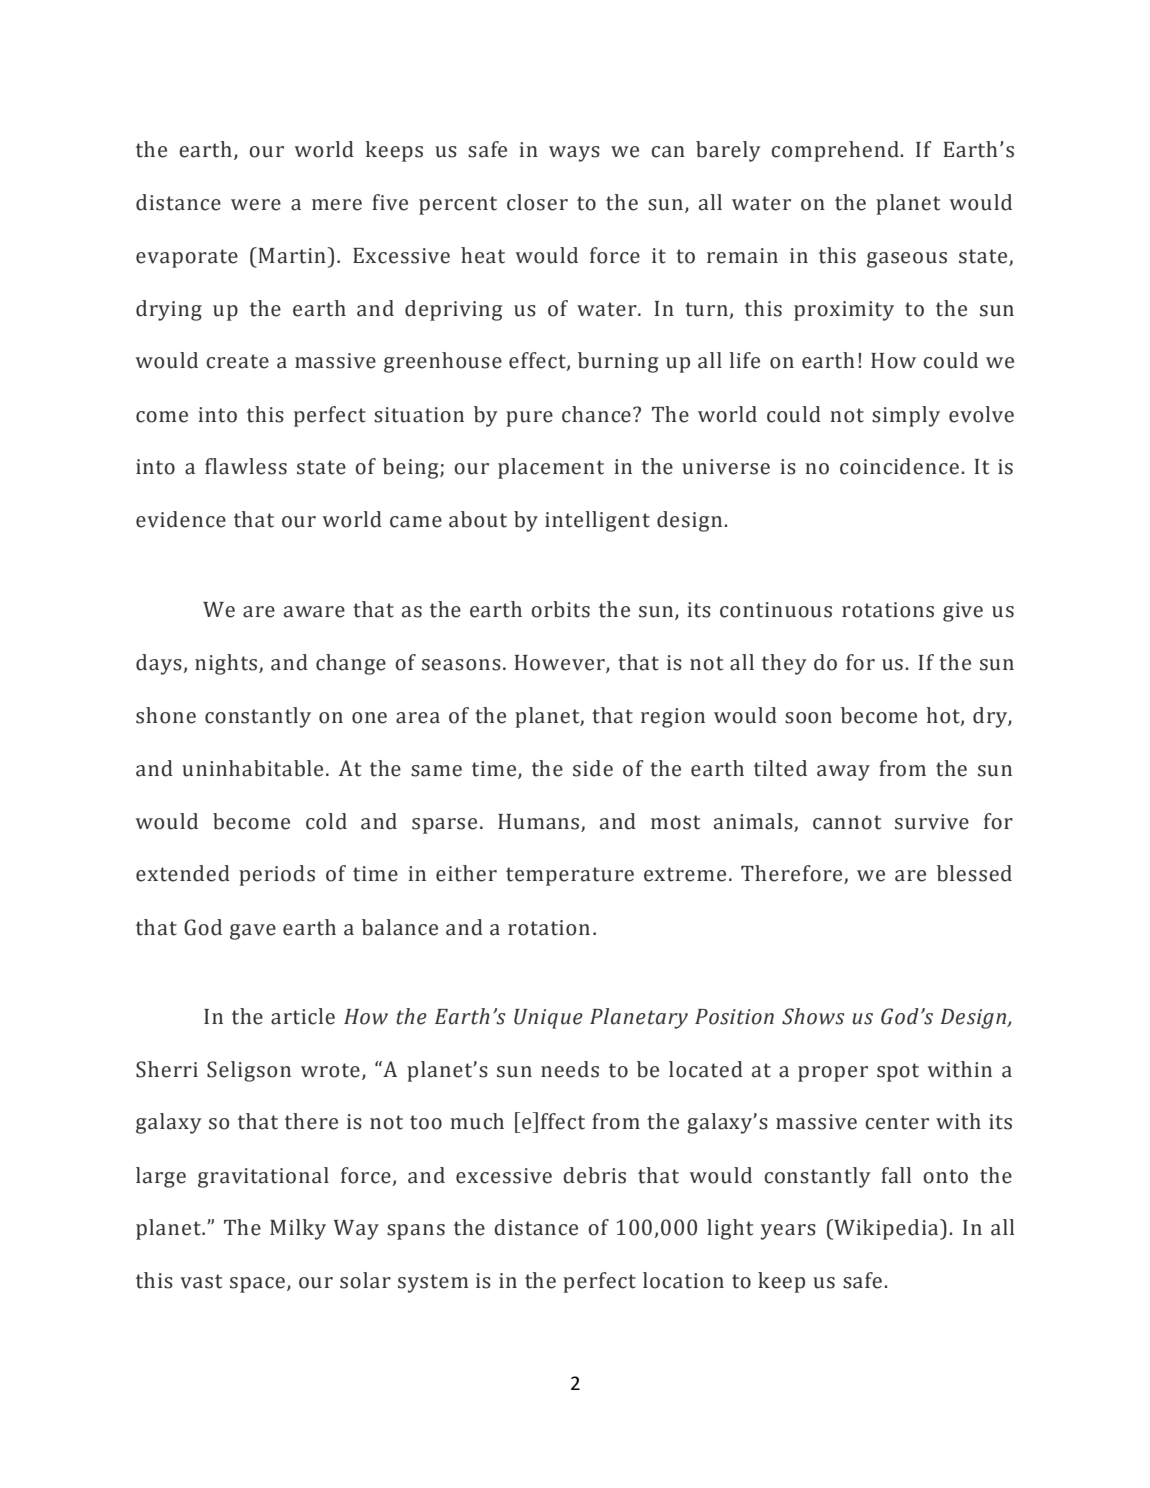 Image resolution: width=1150 pixels, height=1488 pixels. What do you see at coordinates (974, 873) in the document?
I see `blessed` at bounding box center [974, 873].
